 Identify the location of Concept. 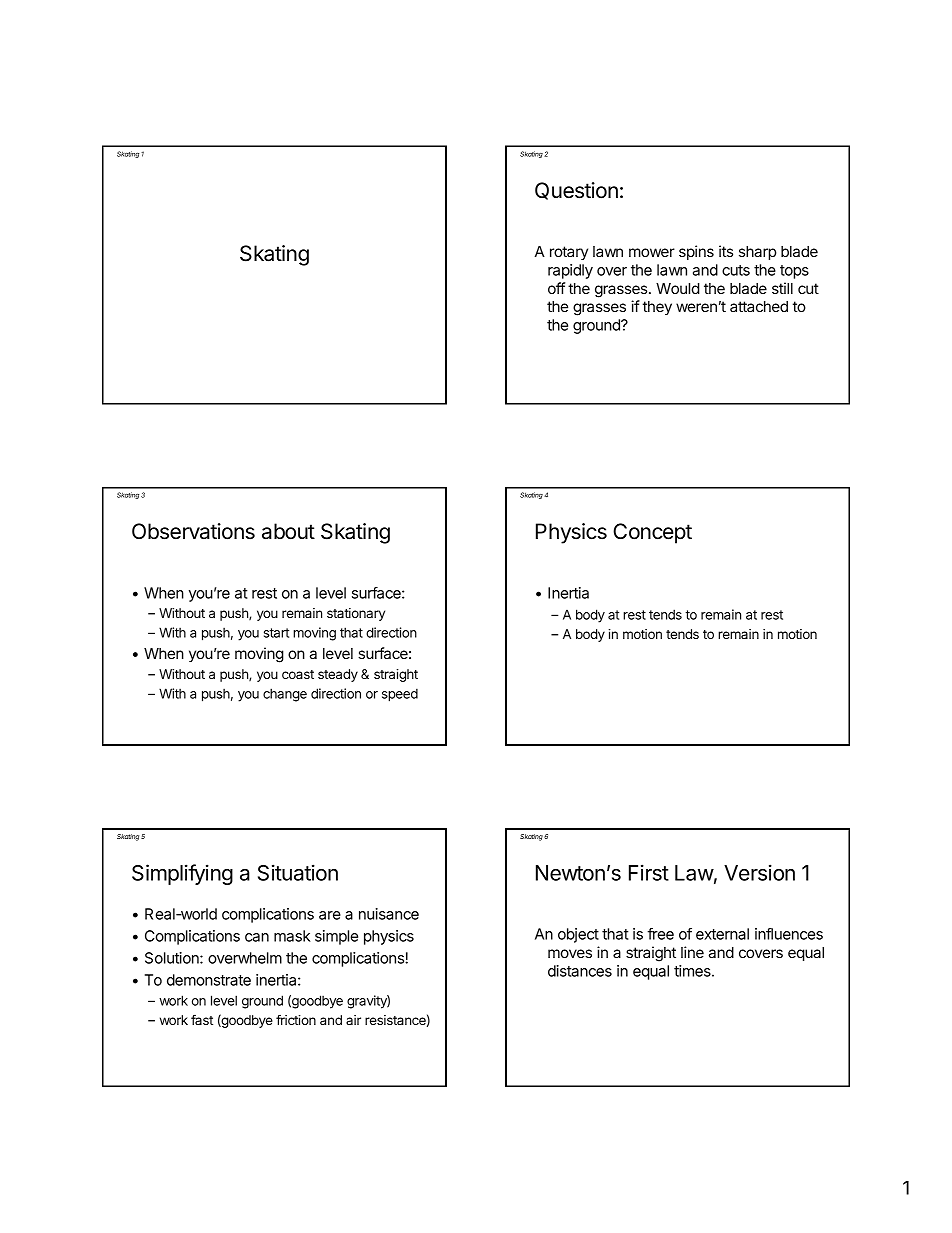
(652, 533).
